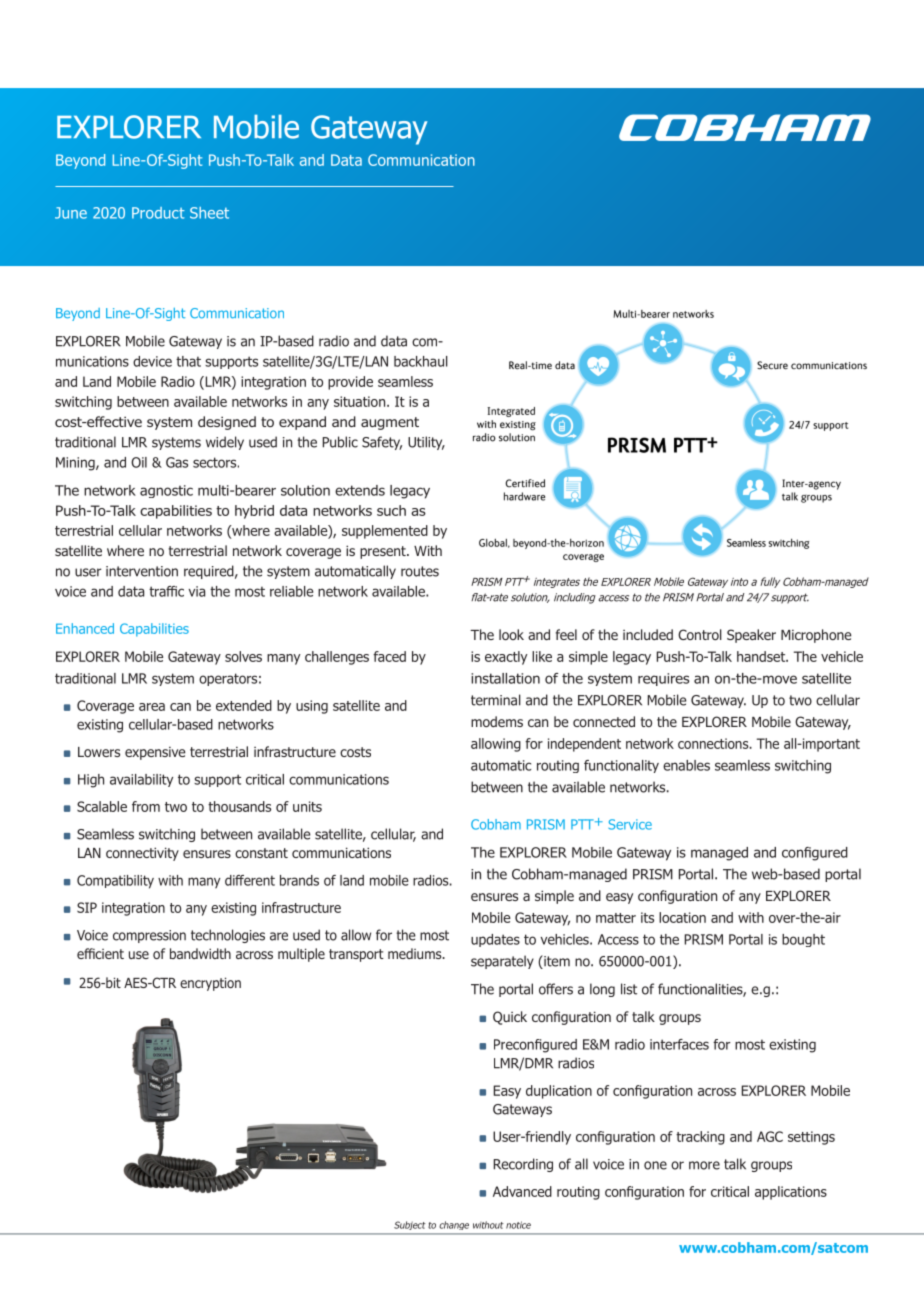  Describe the element at coordinates (210, 984) in the document. I see `encryption` at that location.
